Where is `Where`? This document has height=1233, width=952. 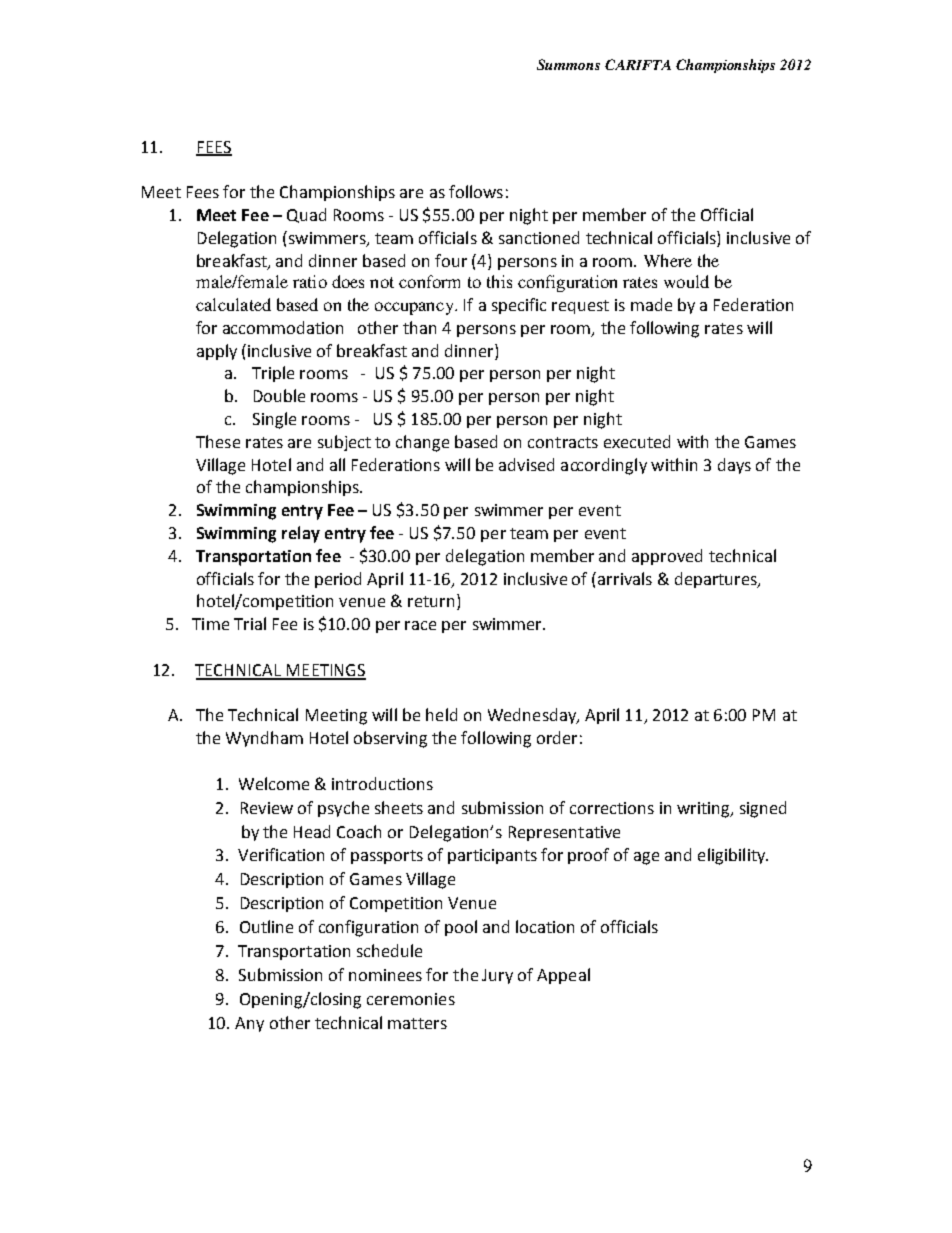 Where is located at coordinates (668, 260).
